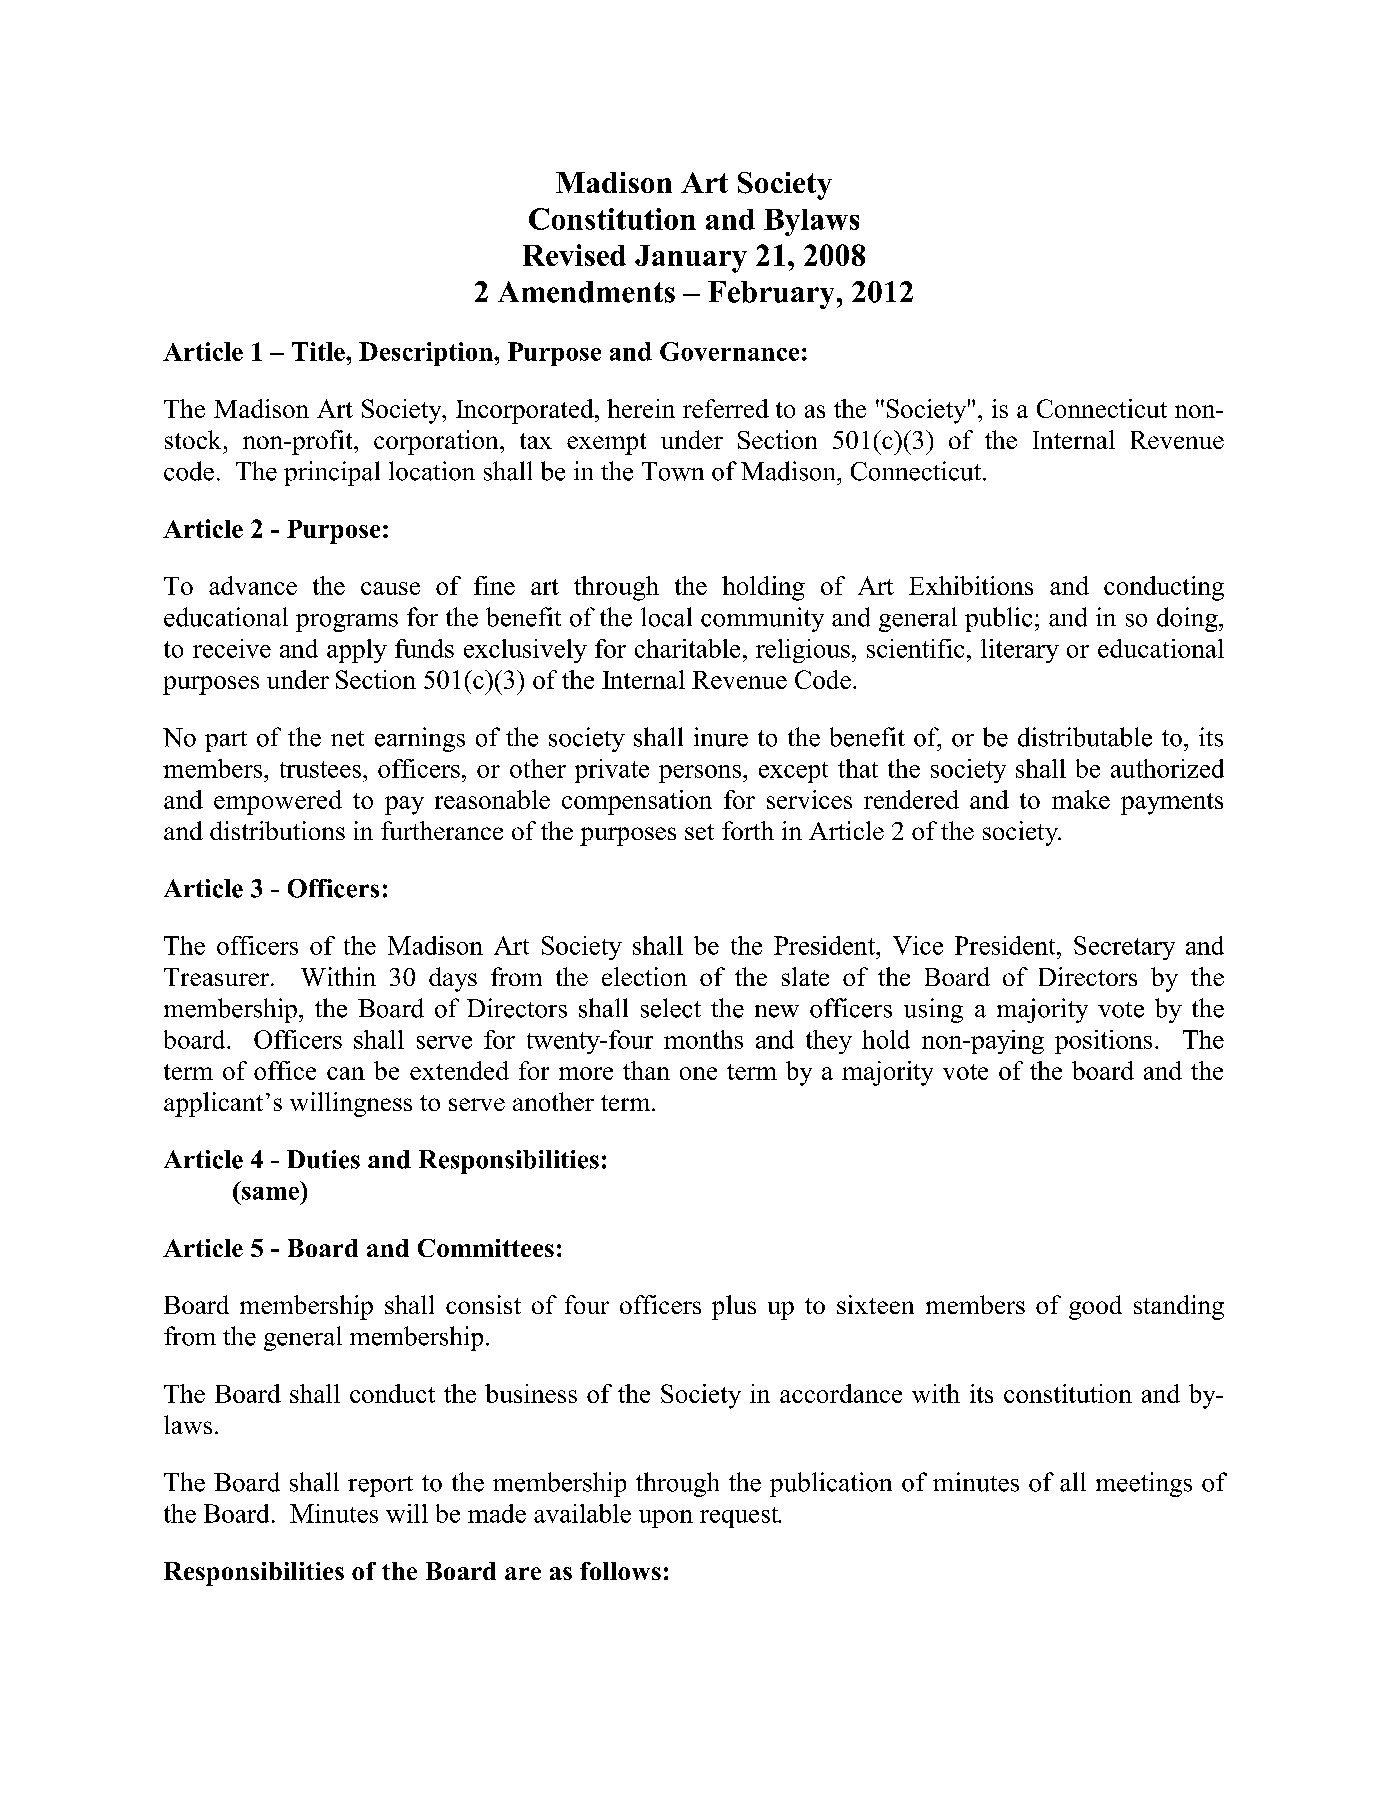 The width and height of the screenshot is (1388, 1796). What do you see at coordinates (691, 259) in the screenshot?
I see `January` at bounding box center [691, 259].
